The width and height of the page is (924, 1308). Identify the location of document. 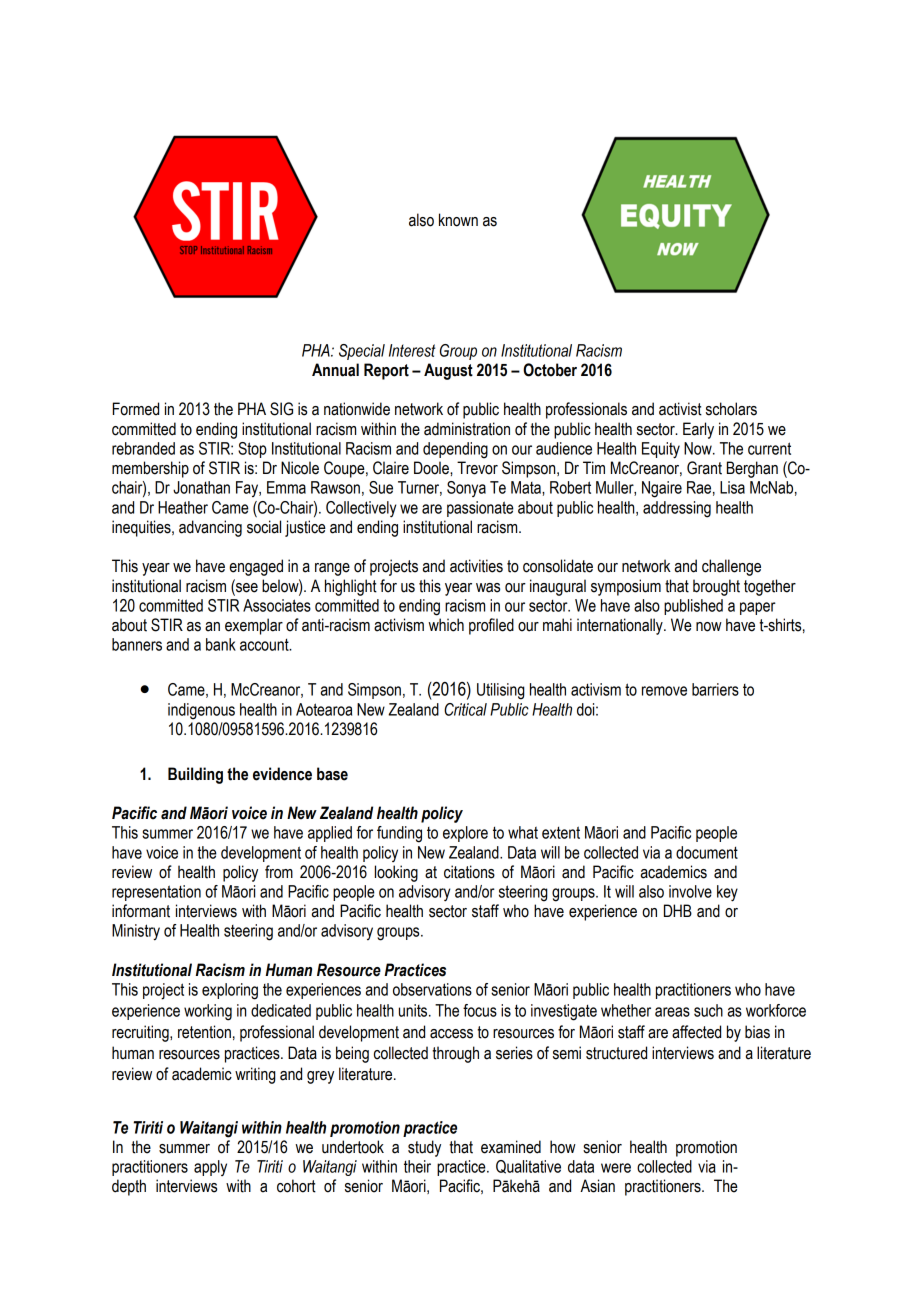
(707, 852).
